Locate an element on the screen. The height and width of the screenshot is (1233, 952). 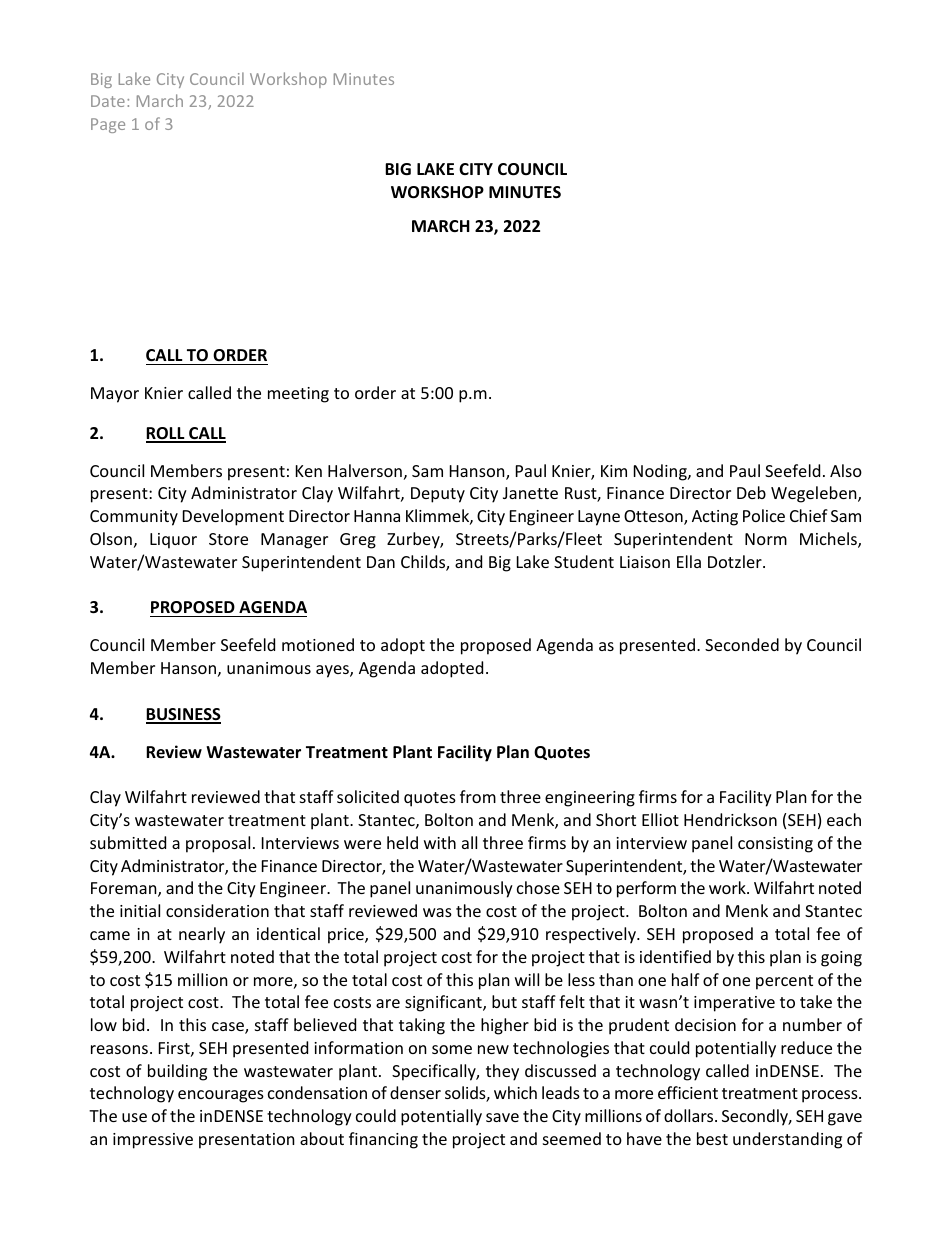
save is located at coordinates (502, 1117).
